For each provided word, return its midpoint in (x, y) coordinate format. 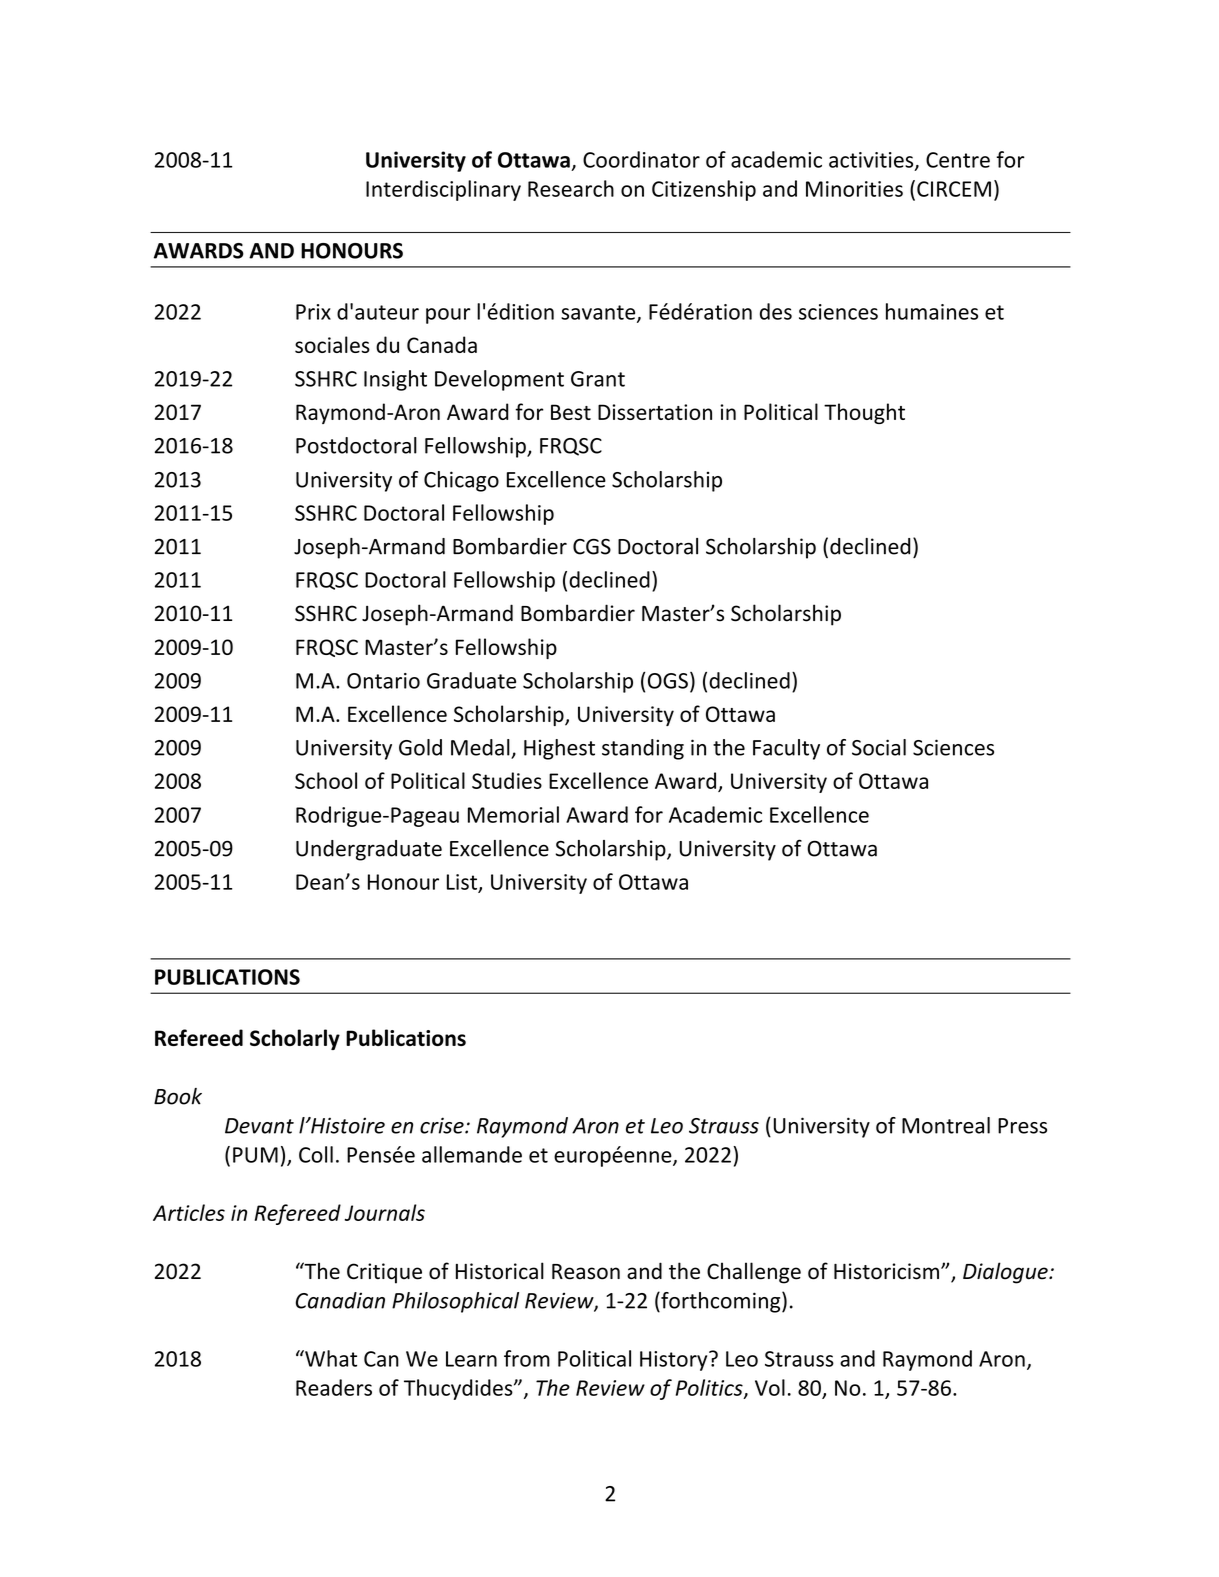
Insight (395, 380)
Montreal (946, 1125)
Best (571, 412)
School (326, 780)
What (330, 1358)
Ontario (383, 681)
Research (571, 188)
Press (1022, 1126)
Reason (586, 1272)
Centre (958, 160)
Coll (316, 1154)
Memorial (513, 814)
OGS (668, 681)
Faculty (786, 749)
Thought (864, 413)
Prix (313, 312)
